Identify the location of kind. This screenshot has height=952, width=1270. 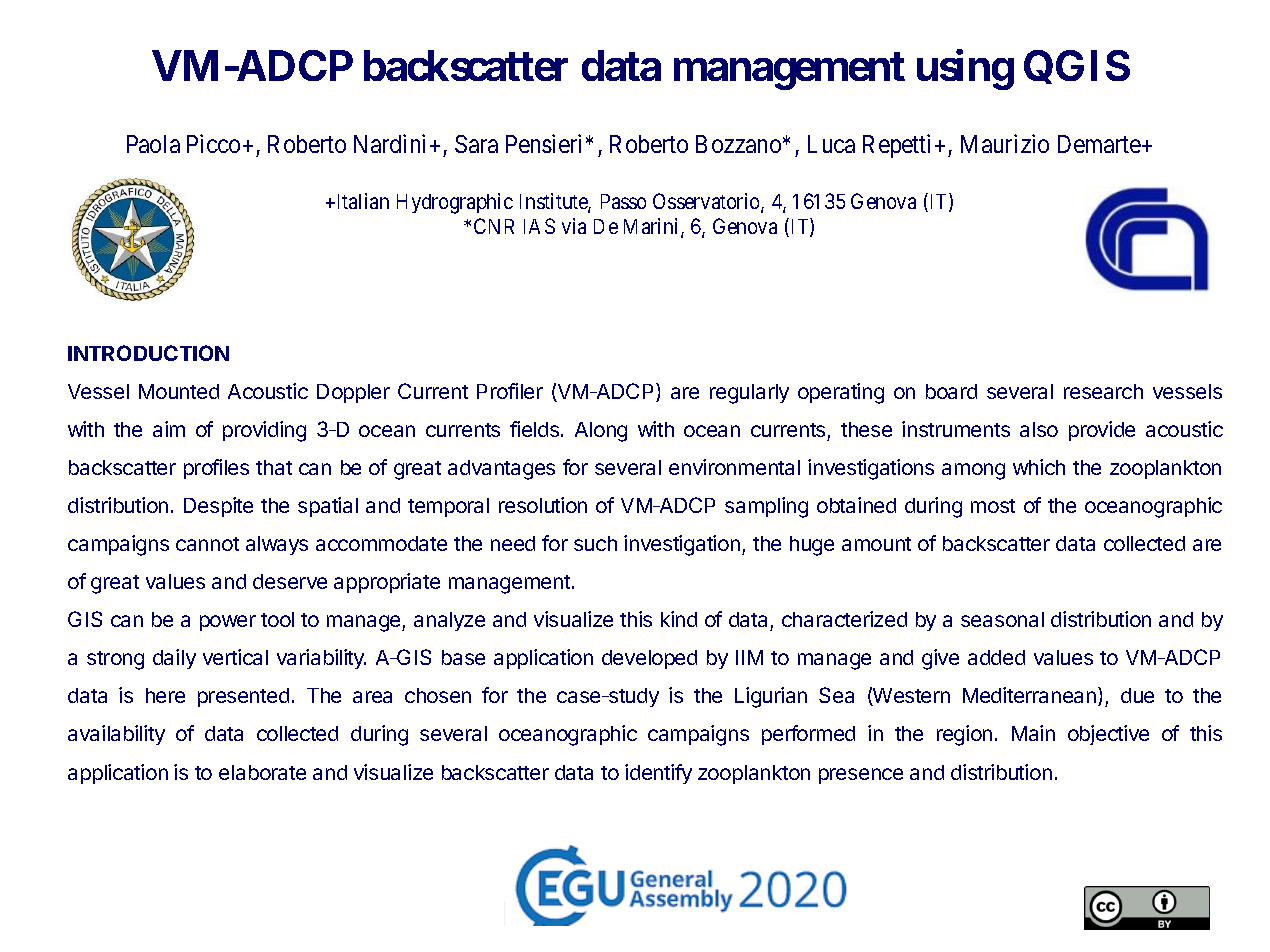
(679, 619).
